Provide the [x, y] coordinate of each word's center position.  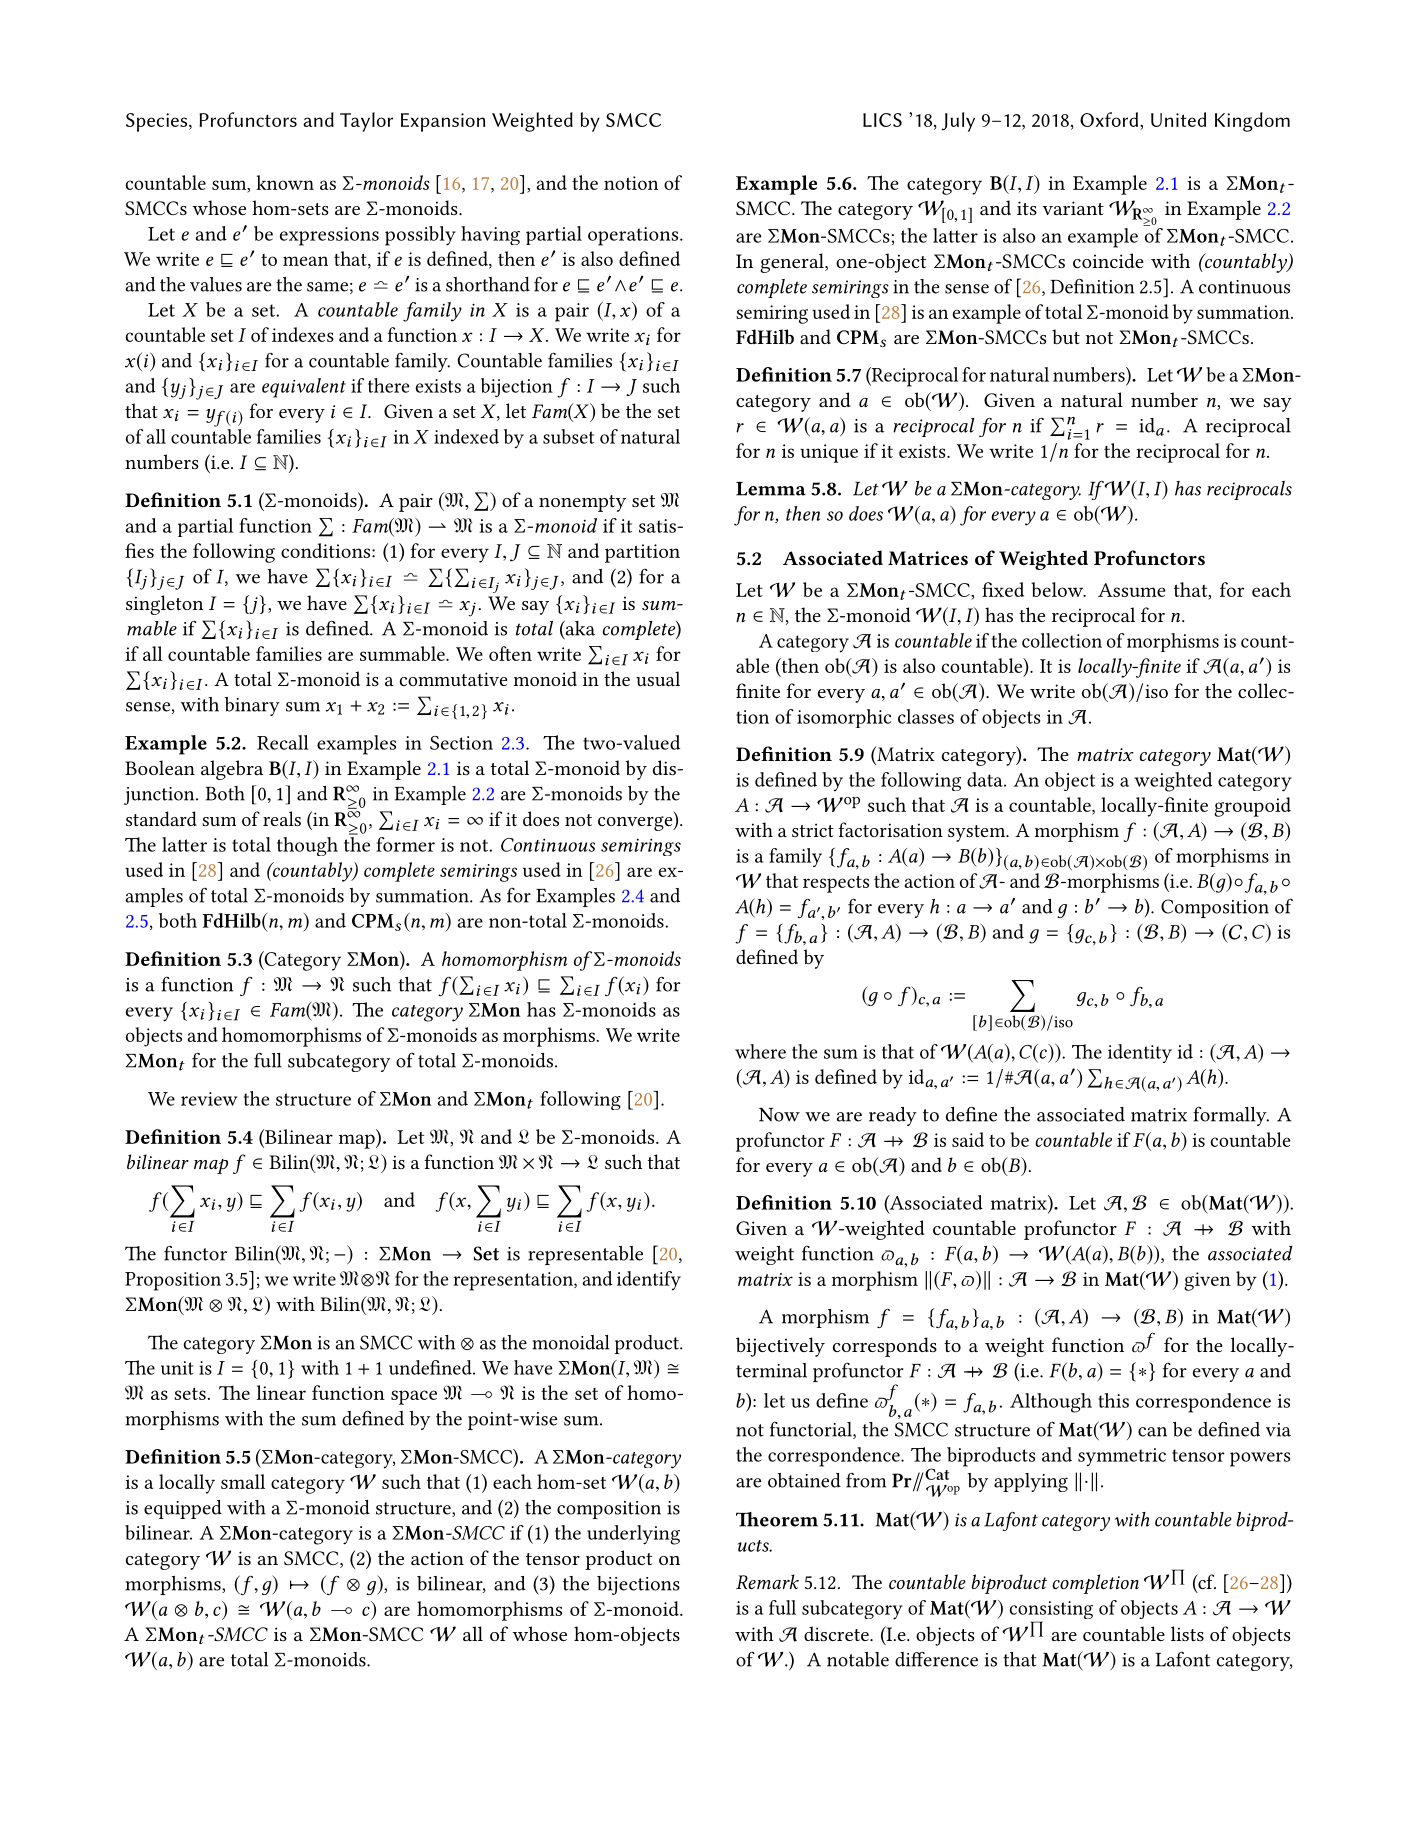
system [978, 833]
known [285, 182]
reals [282, 818]
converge [636, 823]
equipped [183, 1509]
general [793, 263]
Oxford [1109, 119]
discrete [837, 1633]
